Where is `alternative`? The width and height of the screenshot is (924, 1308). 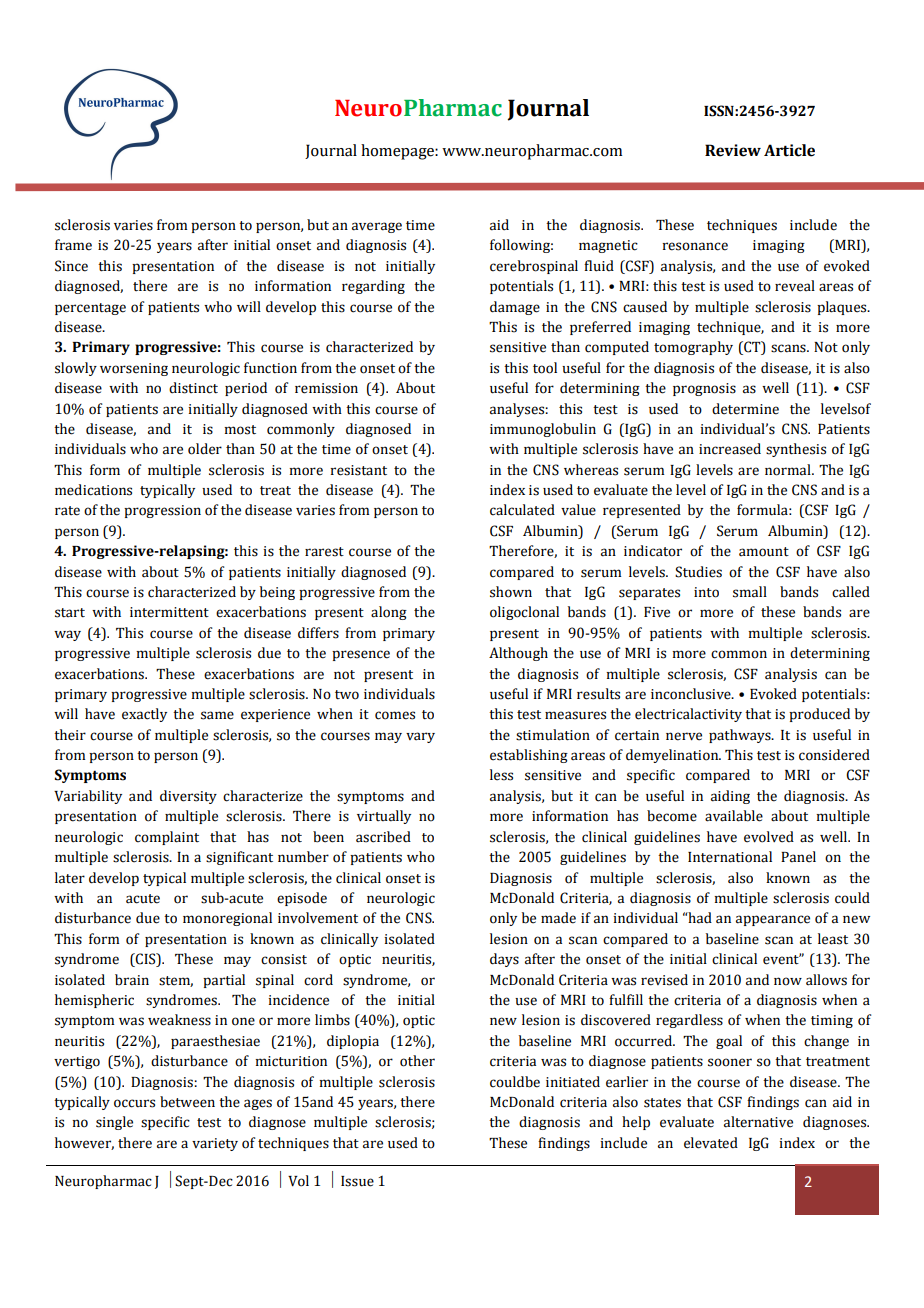 alternative is located at coordinates (758, 1122).
